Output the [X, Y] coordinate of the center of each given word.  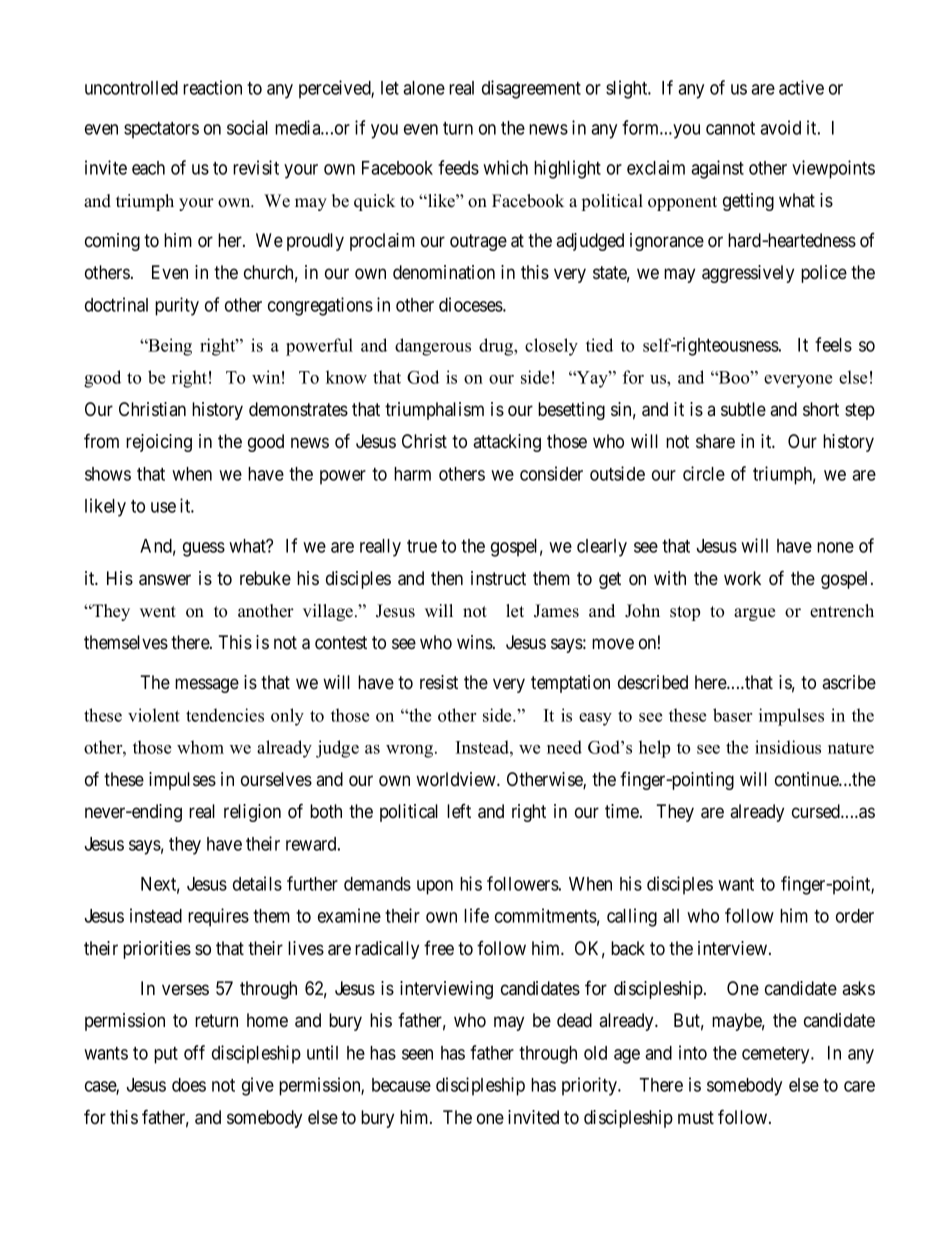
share [715, 441]
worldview [457, 779]
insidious [788, 747]
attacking [507, 443]
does [189, 1085]
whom [200, 747]
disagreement [531, 89]
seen [417, 1054]
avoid [780, 127]
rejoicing [159, 443]
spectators [161, 130]
